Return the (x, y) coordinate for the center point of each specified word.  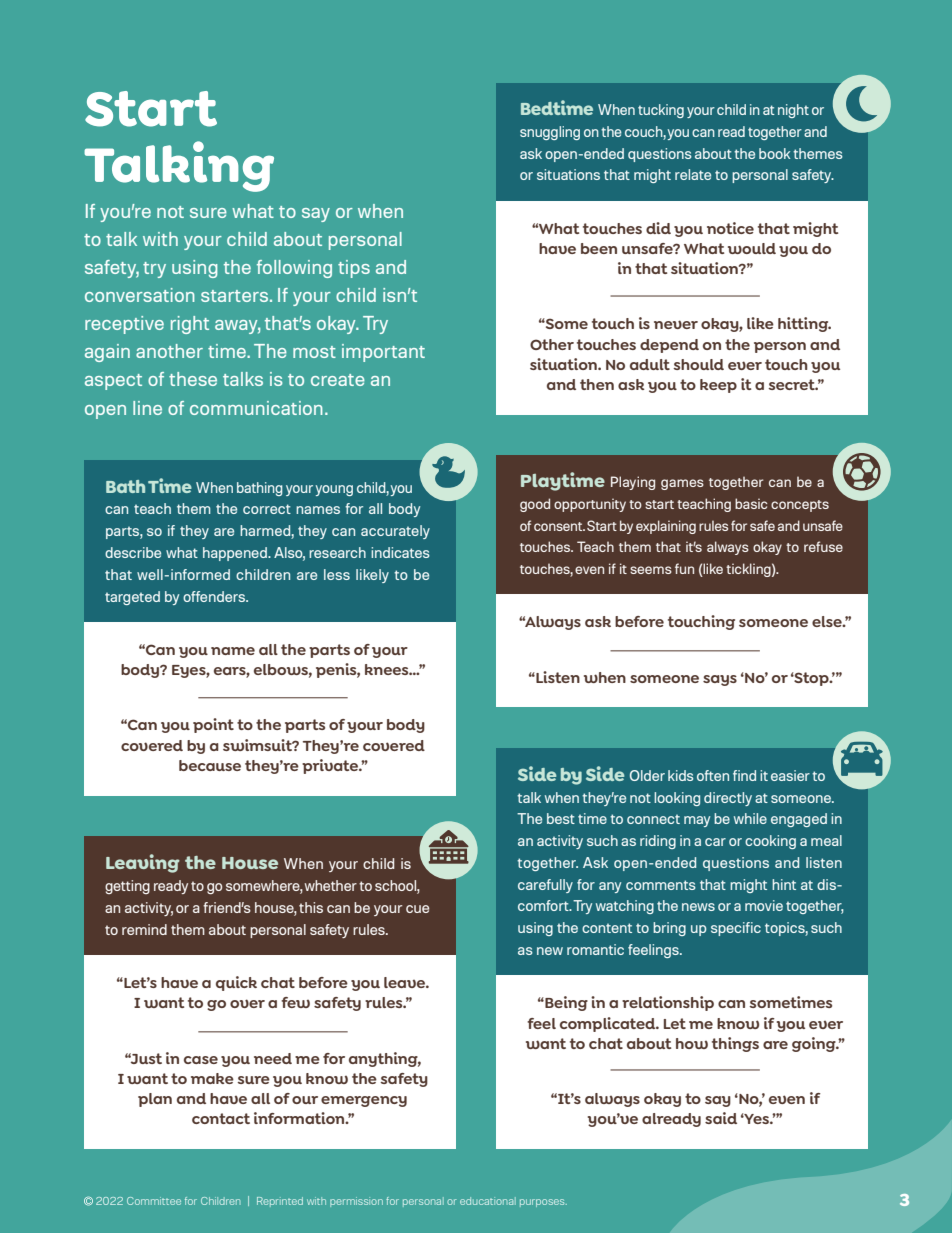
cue (417, 909)
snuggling (550, 133)
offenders (215, 596)
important (383, 353)
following (294, 269)
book (774, 153)
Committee (154, 1201)
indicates (400, 552)
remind (144, 929)
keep (718, 386)
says (720, 680)
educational (488, 1201)
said (721, 1118)
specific (736, 929)
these (193, 379)
